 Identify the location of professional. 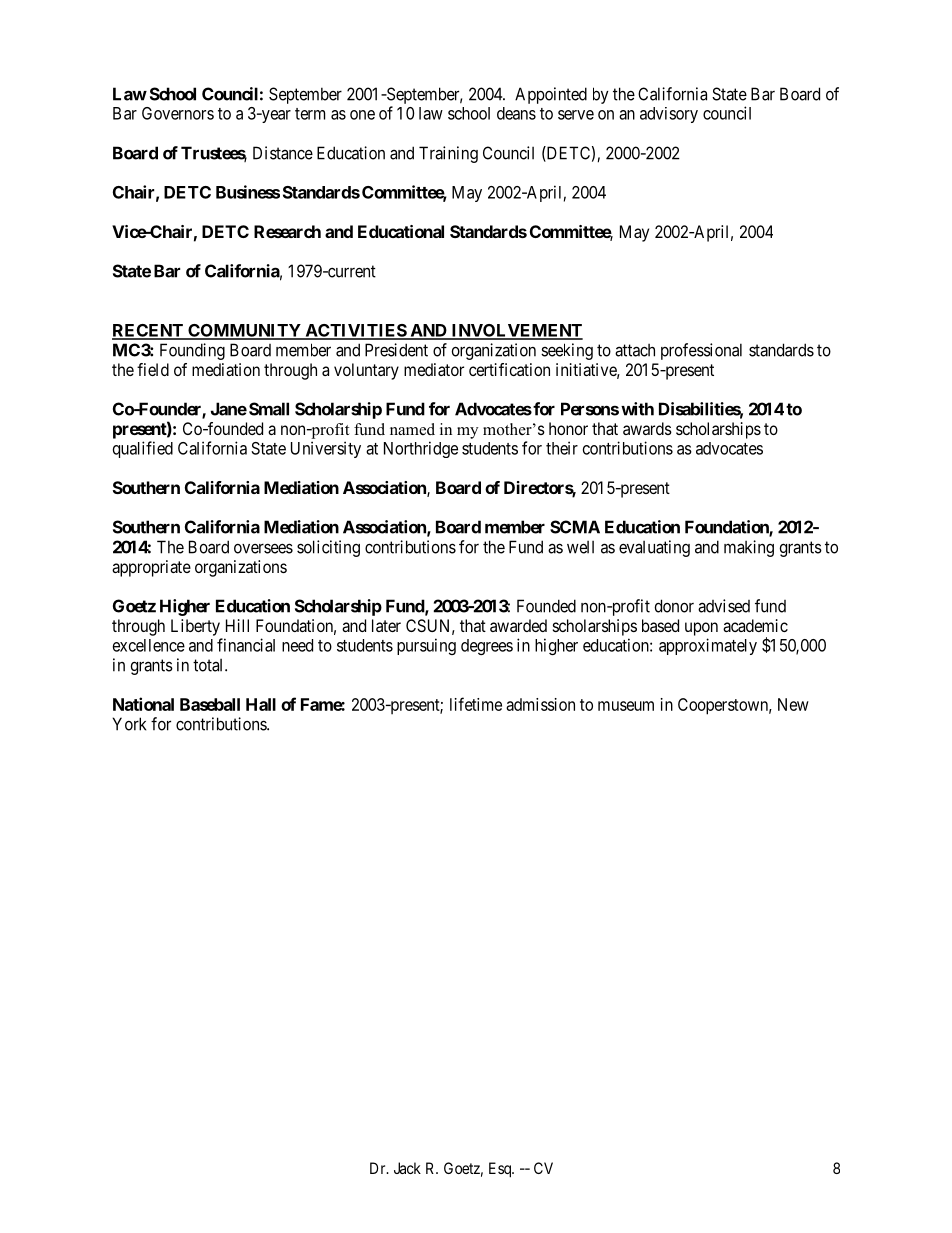
(701, 351).
